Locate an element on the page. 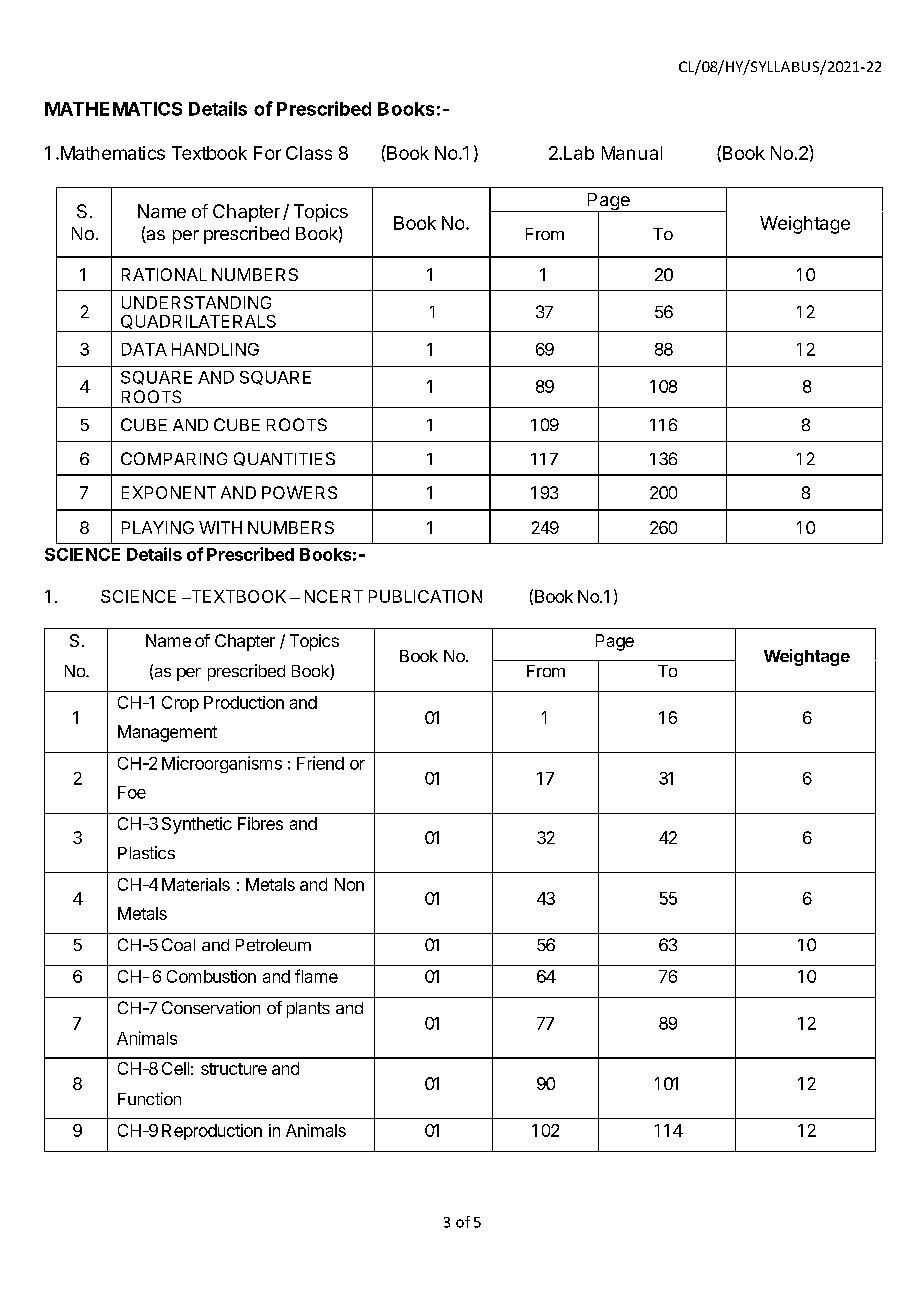 The width and height of the document is (924, 1308). PUBLICATION is located at coordinates (425, 596).
